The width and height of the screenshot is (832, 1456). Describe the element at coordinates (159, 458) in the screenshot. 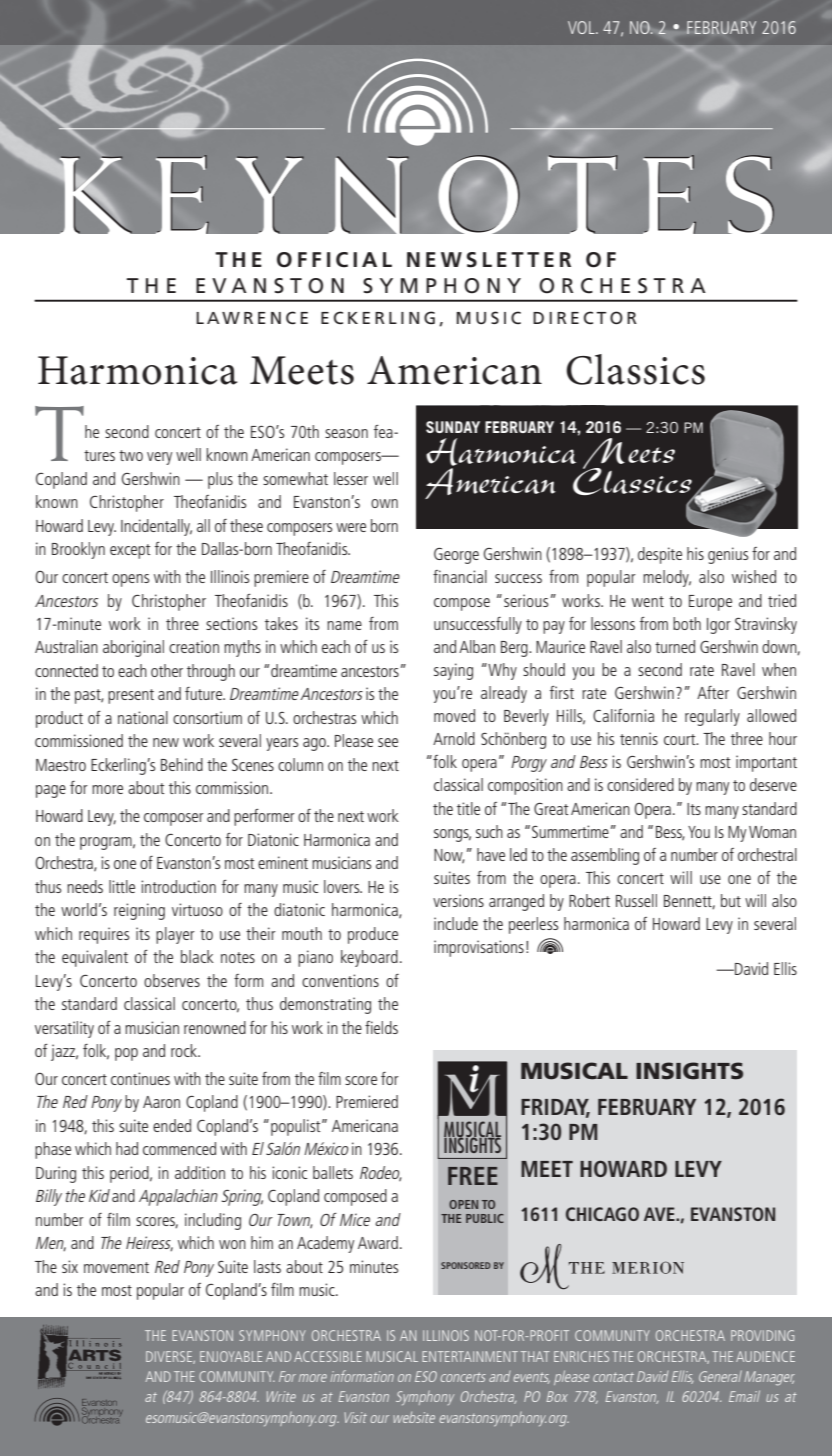

I see `very` at that location.
